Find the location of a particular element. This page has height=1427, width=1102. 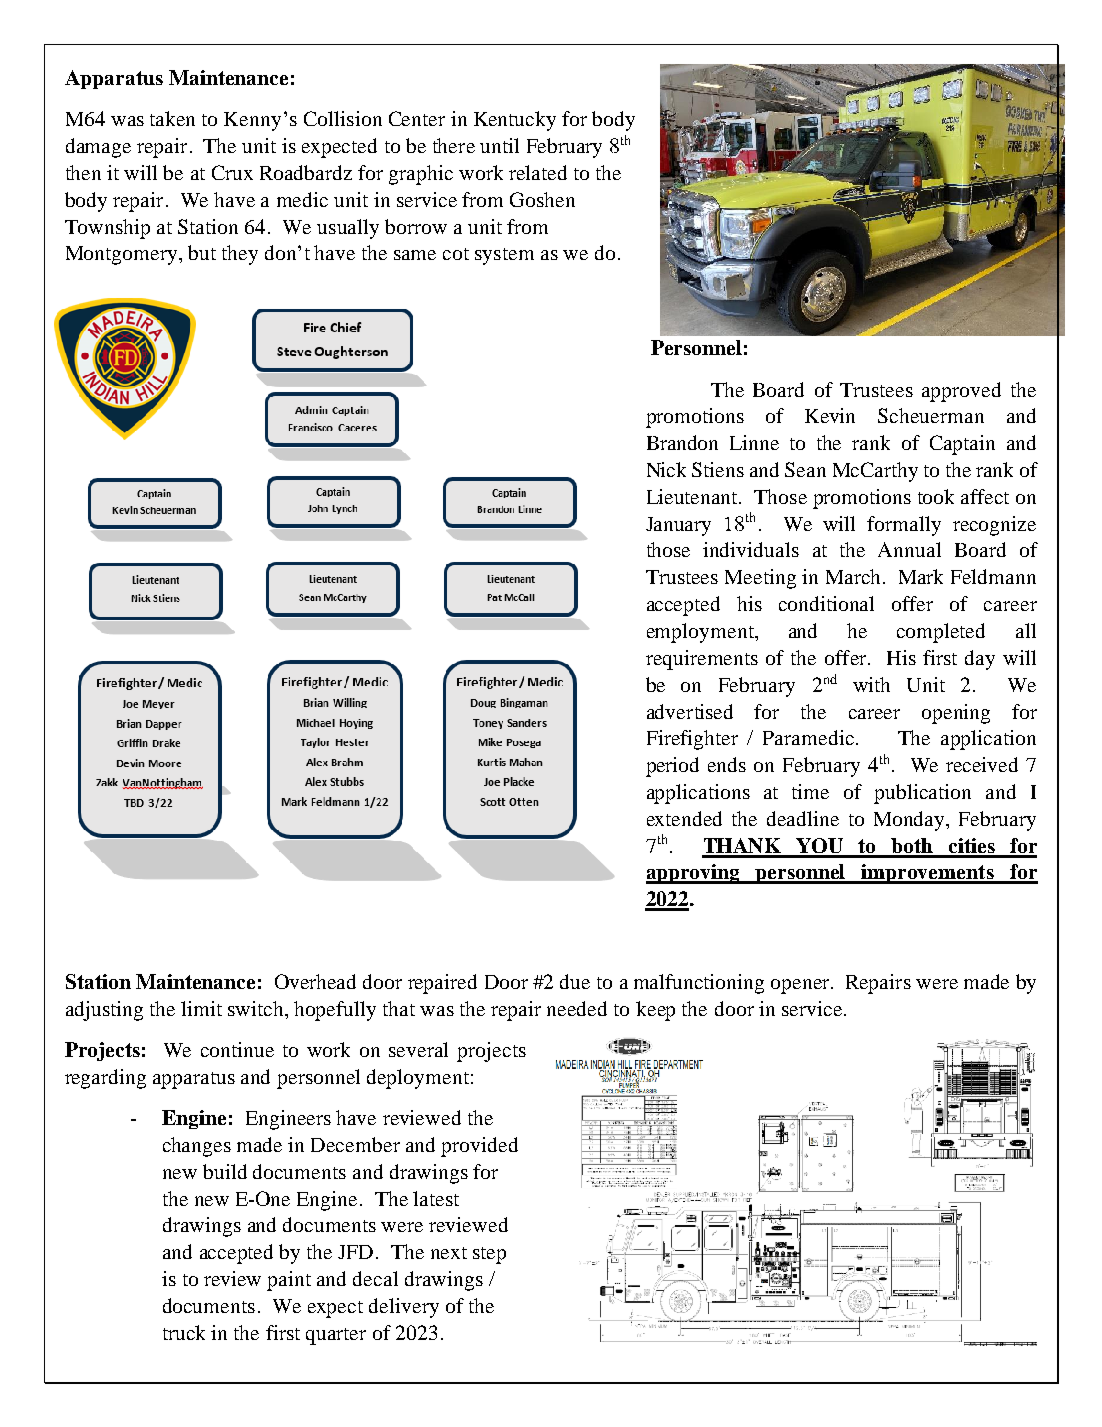

but is located at coordinates (202, 252).
